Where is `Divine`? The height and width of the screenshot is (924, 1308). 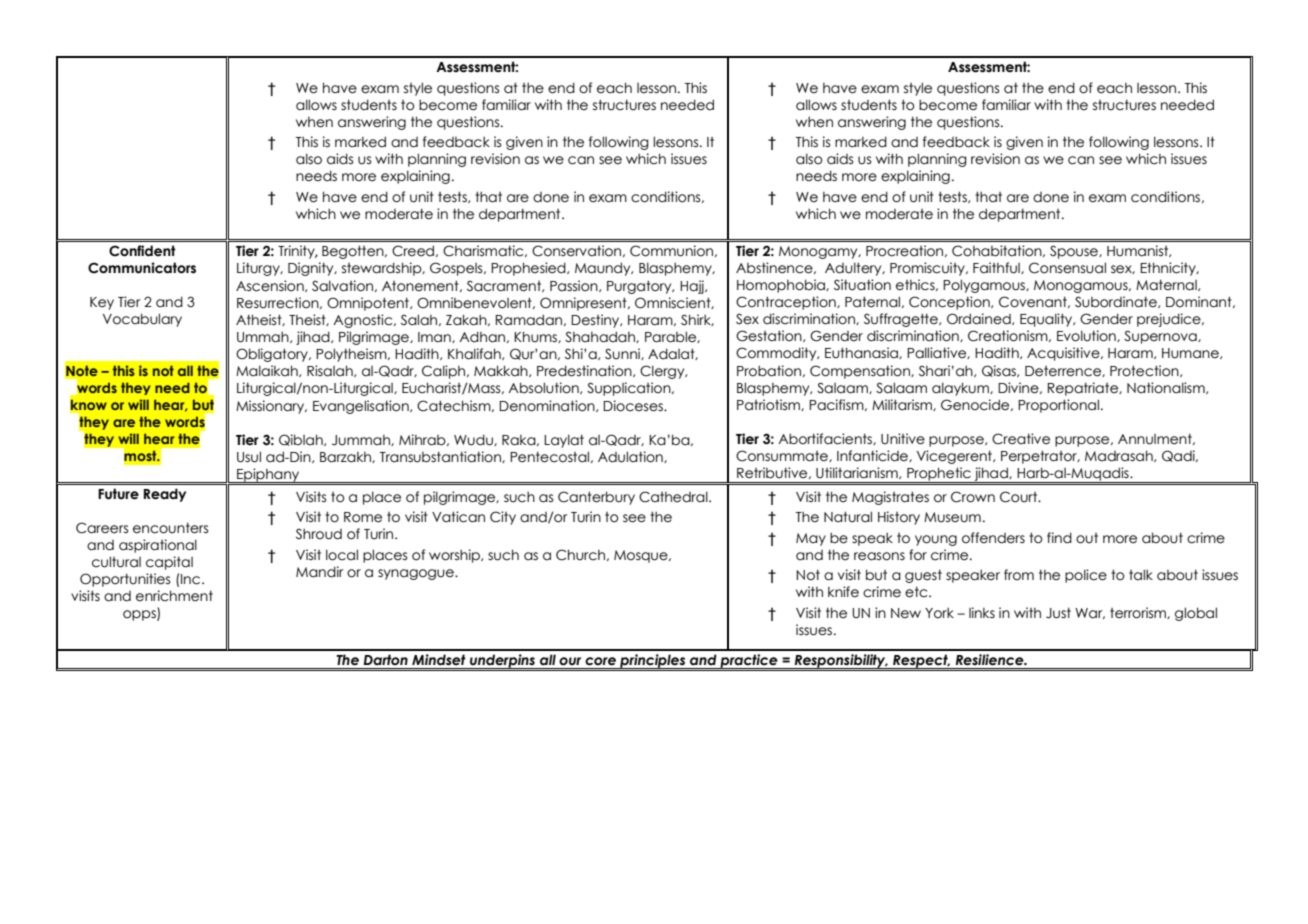 Divine is located at coordinates (1019, 388).
